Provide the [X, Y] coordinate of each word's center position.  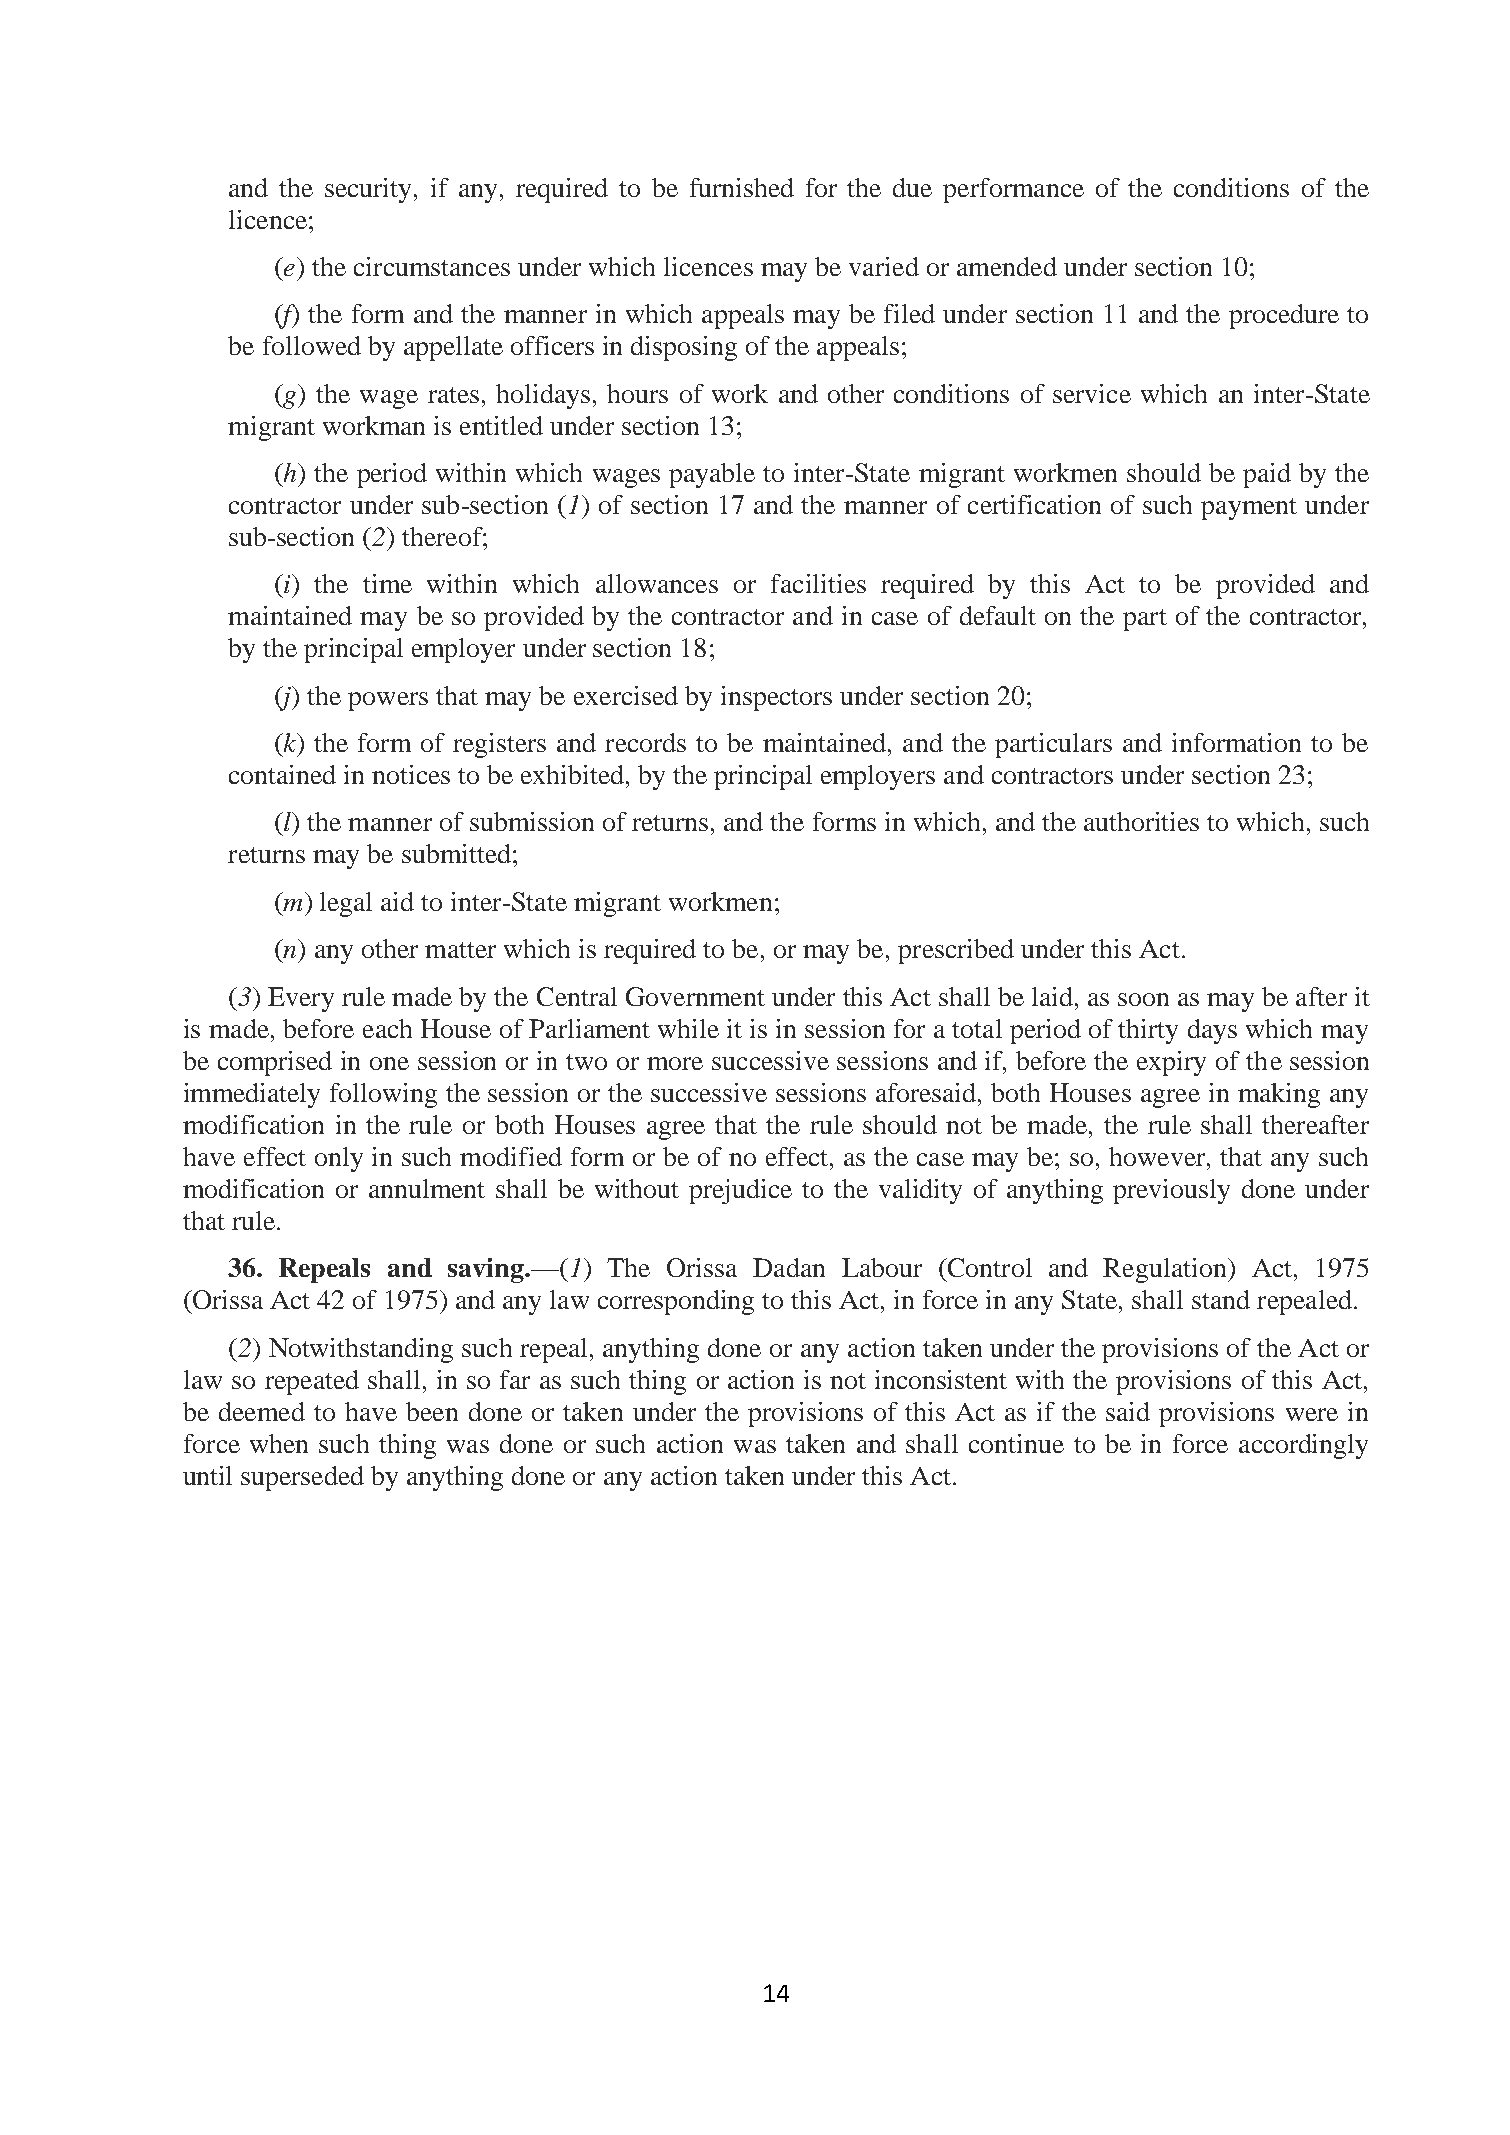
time [387, 583]
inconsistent [941, 1379]
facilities [818, 583]
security [368, 190]
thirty [1148, 1031]
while [688, 1028]
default [998, 615]
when [279, 1443]
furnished [742, 187]
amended [1007, 266]
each [387, 1028]
